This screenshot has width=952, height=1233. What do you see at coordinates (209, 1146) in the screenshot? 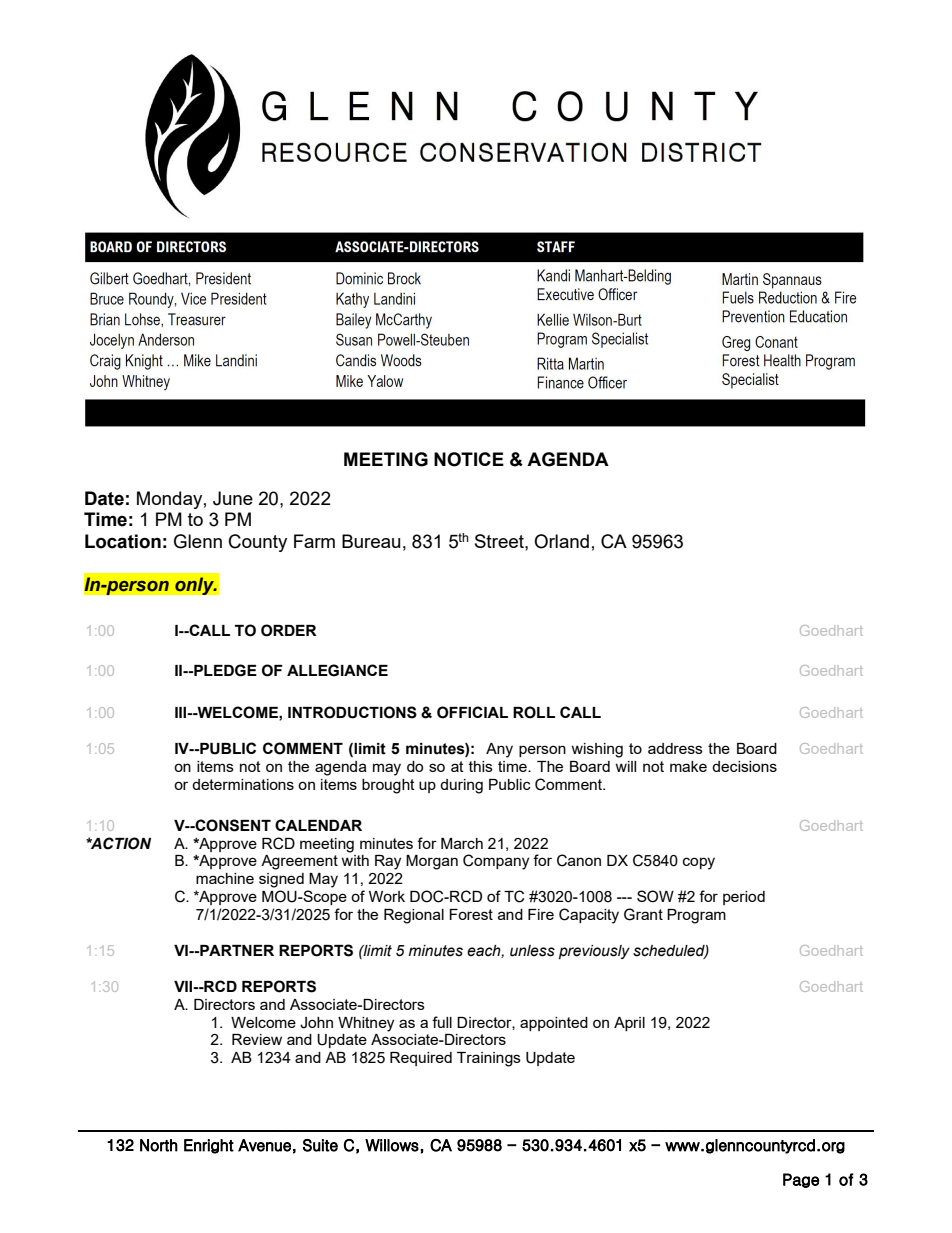
I see `Enright` at bounding box center [209, 1146].
